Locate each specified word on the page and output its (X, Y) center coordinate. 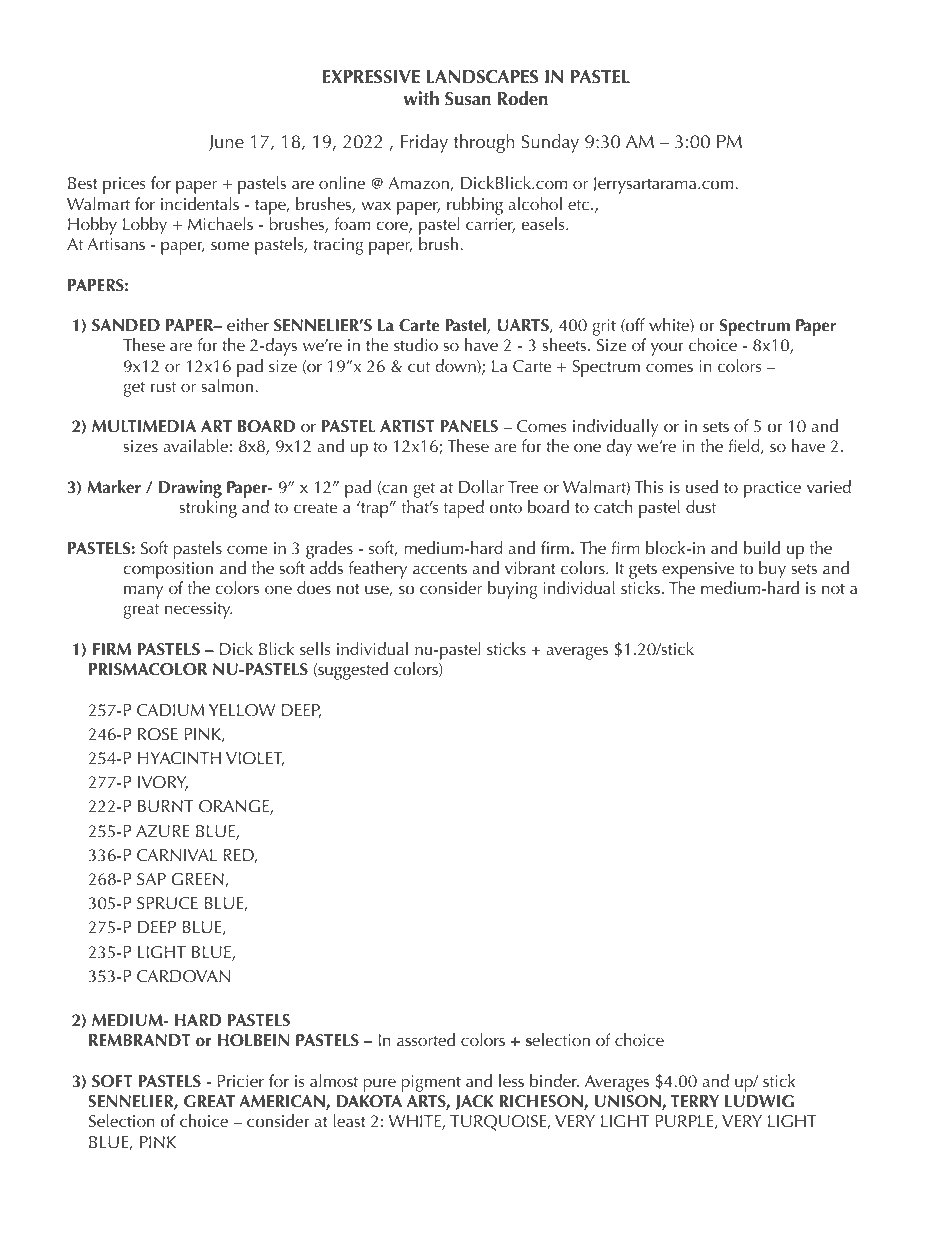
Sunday (550, 143)
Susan (468, 99)
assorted (426, 1039)
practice (772, 489)
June (226, 143)
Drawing (190, 490)
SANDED (126, 325)
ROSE (158, 734)
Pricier (241, 1081)
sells (315, 648)
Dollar (481, 486)
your (667, 349)
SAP (151, 879)
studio (416, 344)
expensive (698, 570)
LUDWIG (759, 1101)
